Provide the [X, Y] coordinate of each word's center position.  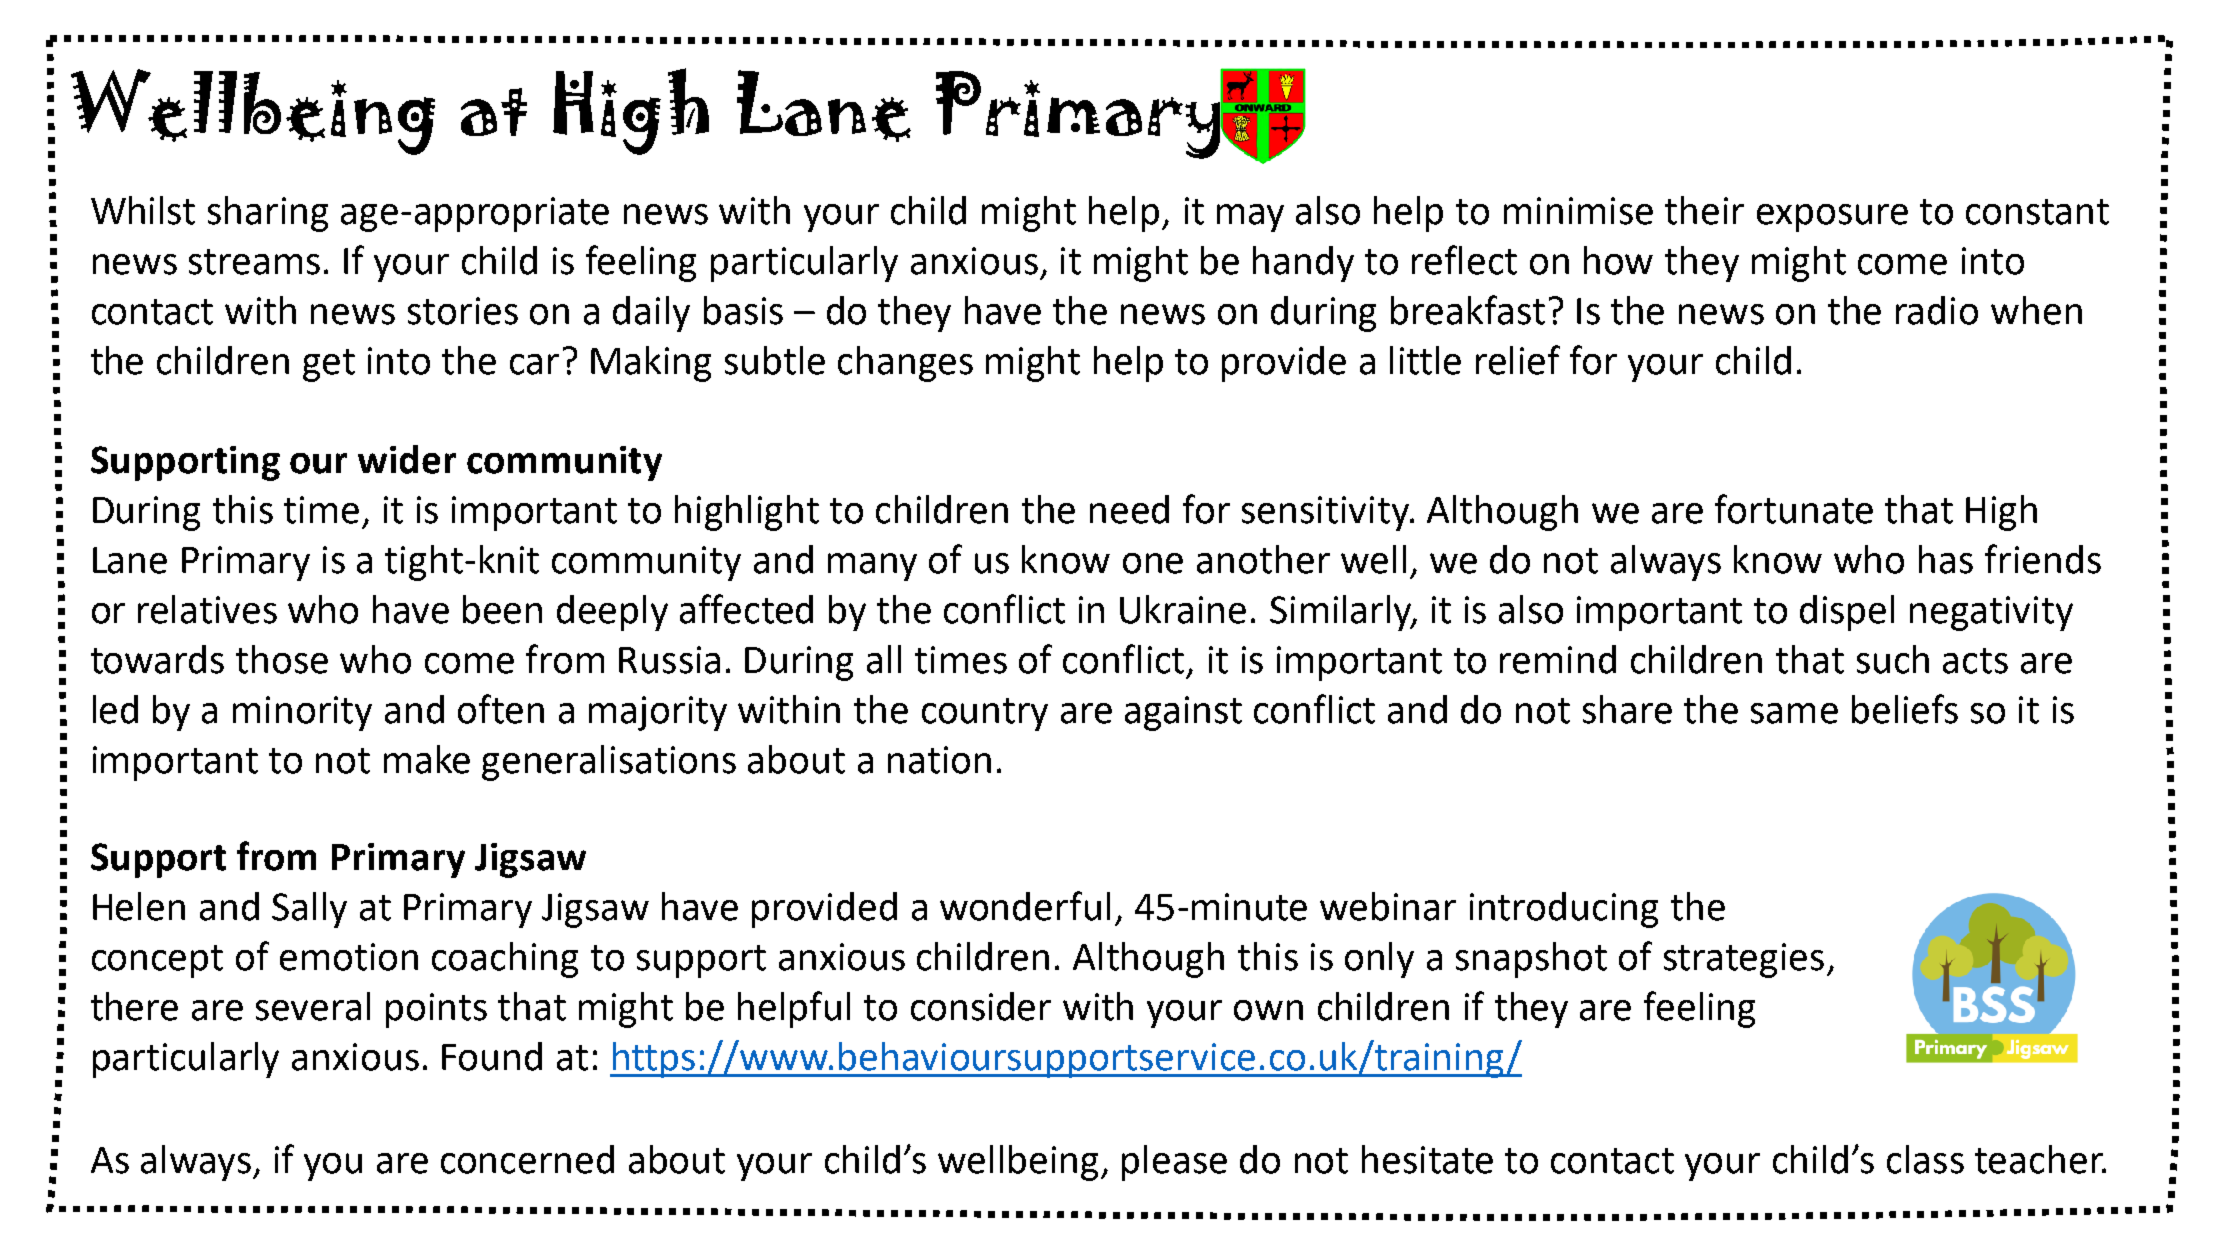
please [1174, 1163]
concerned [527, 1159]
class [1925, 1159]
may [1250, 218]
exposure [1832, 218]
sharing [268, 214]
